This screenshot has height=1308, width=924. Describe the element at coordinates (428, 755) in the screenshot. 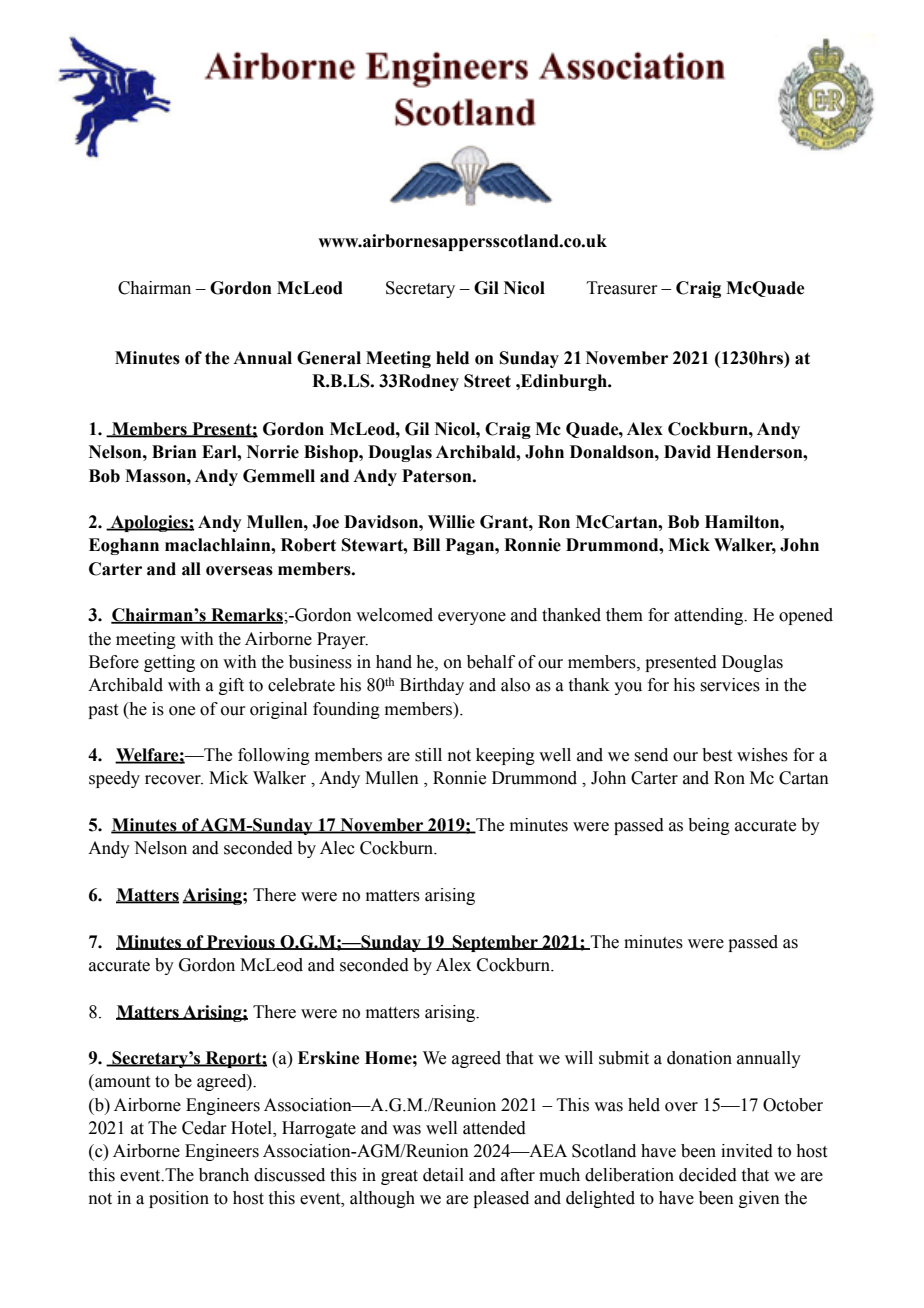

I see `still` at that location.
